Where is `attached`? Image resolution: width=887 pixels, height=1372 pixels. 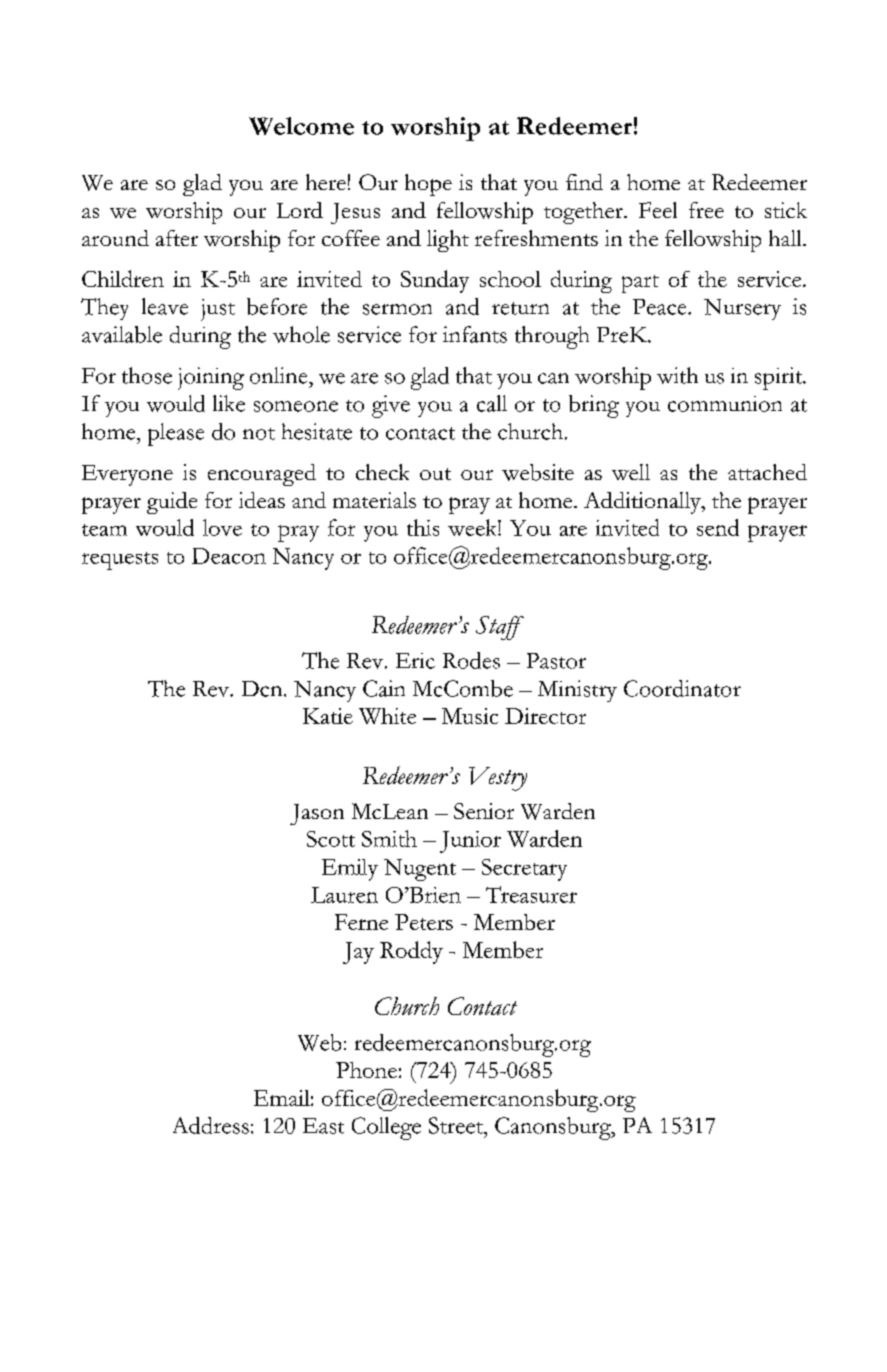
attached is located at coordinates (767, 472).
